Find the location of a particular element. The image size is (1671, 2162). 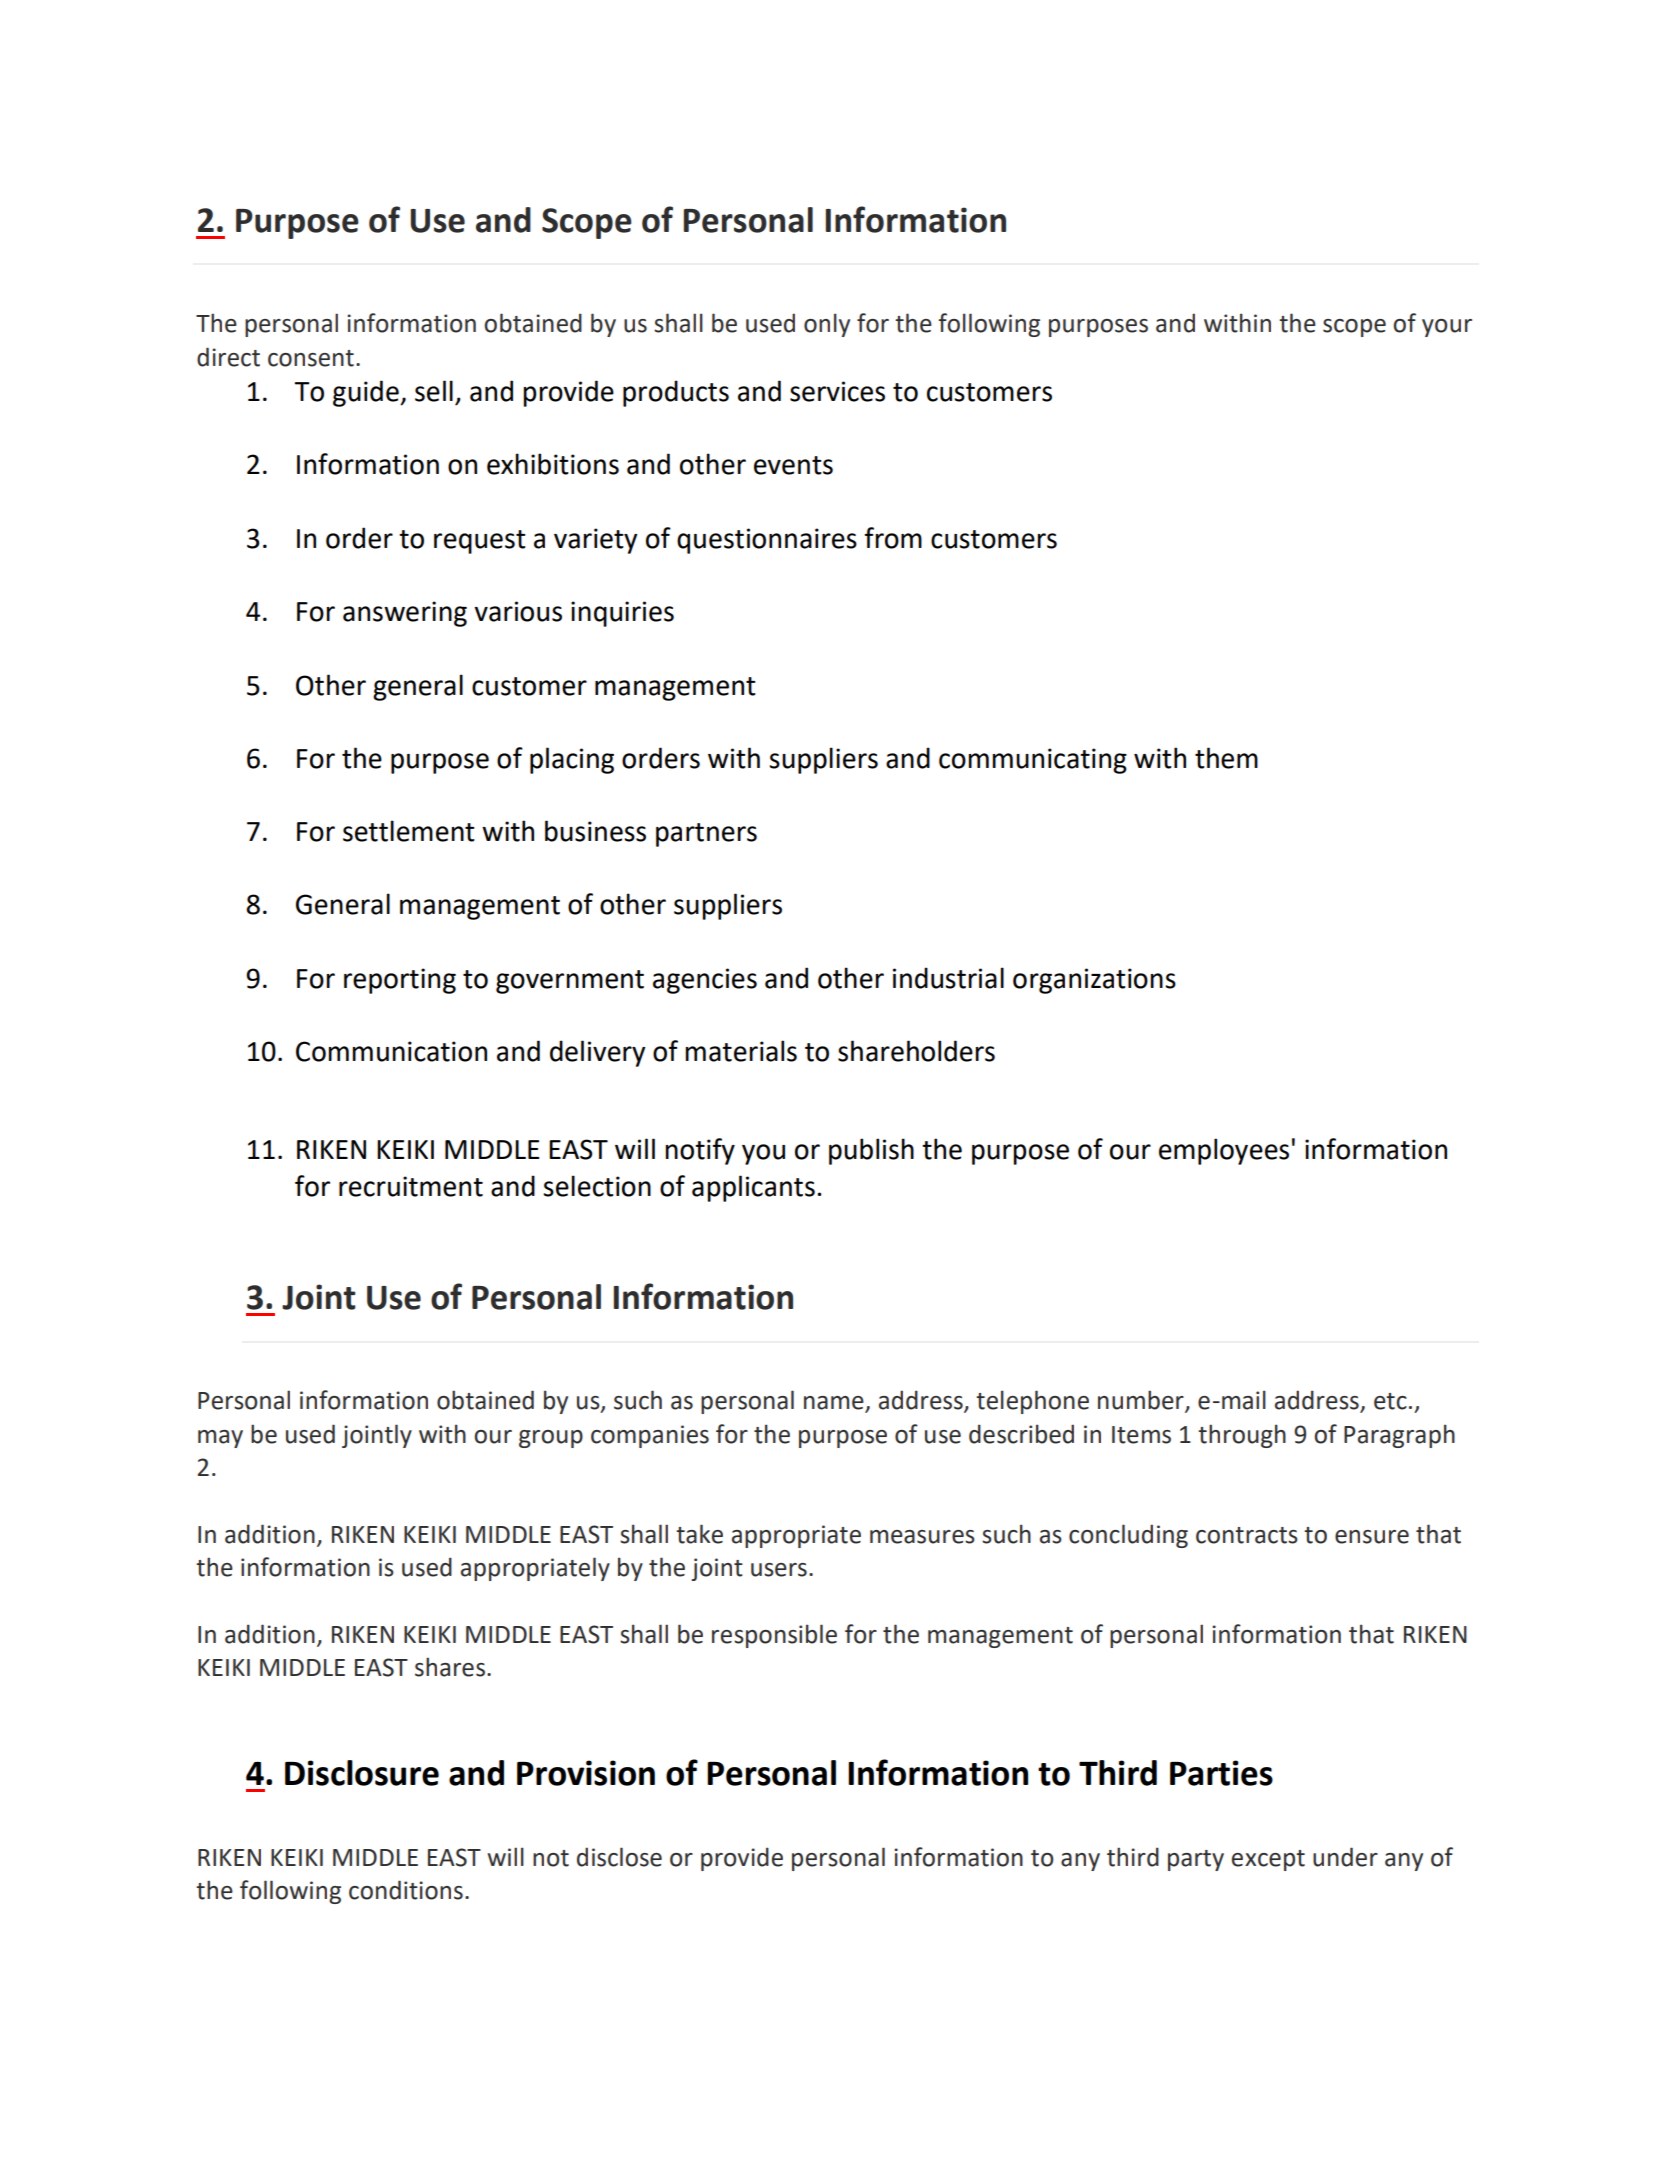

guide is located at coordinates (367, 393).
